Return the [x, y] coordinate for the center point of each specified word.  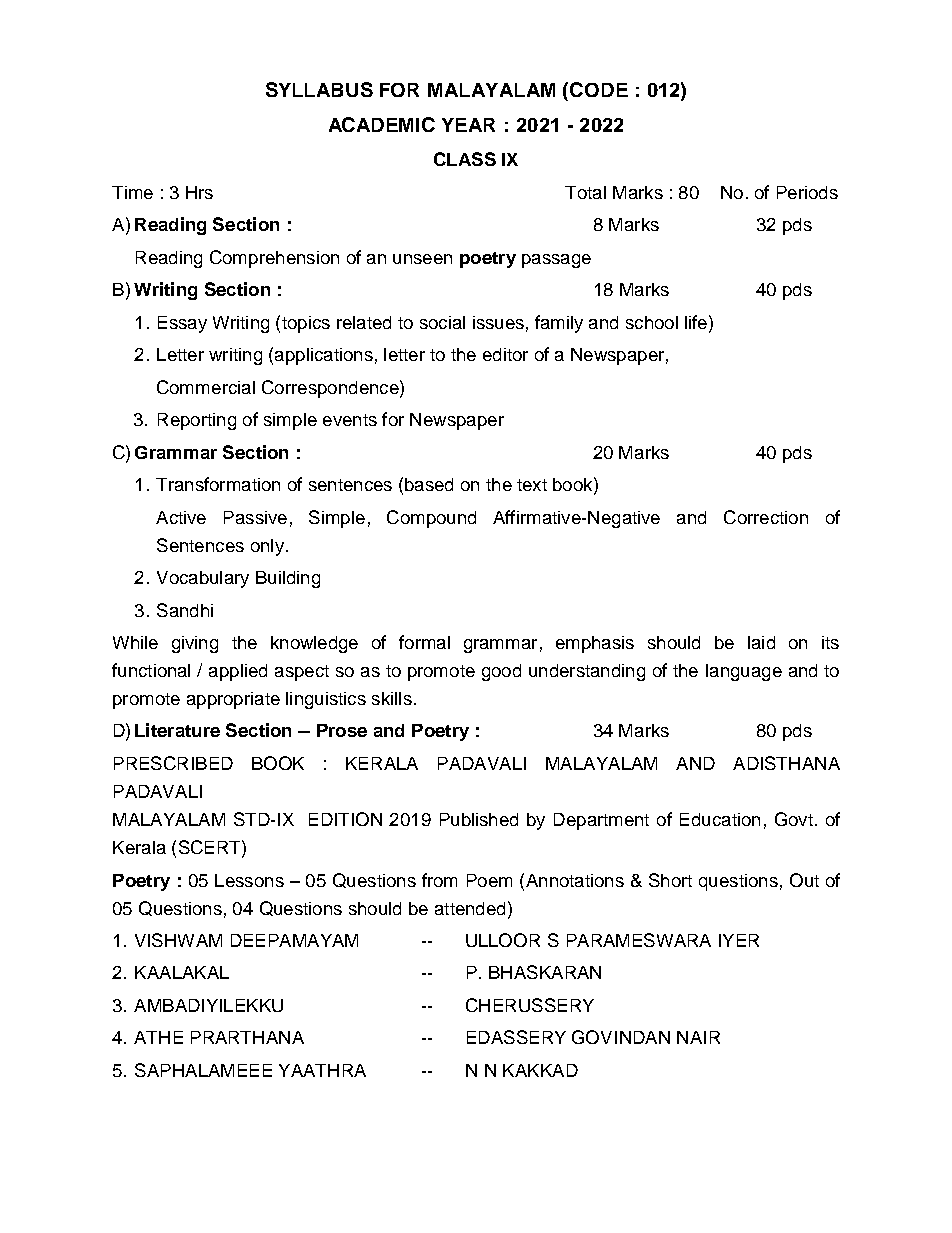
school [652, 322]
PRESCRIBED [173, 763]
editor [505, 354]
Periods [807, 192]
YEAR [468, 125]
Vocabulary [203, 579]
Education [720, 819]
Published [479, 819]
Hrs [199, 192]
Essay [182, 324]
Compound [431, 519]
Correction [766, 517]
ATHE [158, 1037]
